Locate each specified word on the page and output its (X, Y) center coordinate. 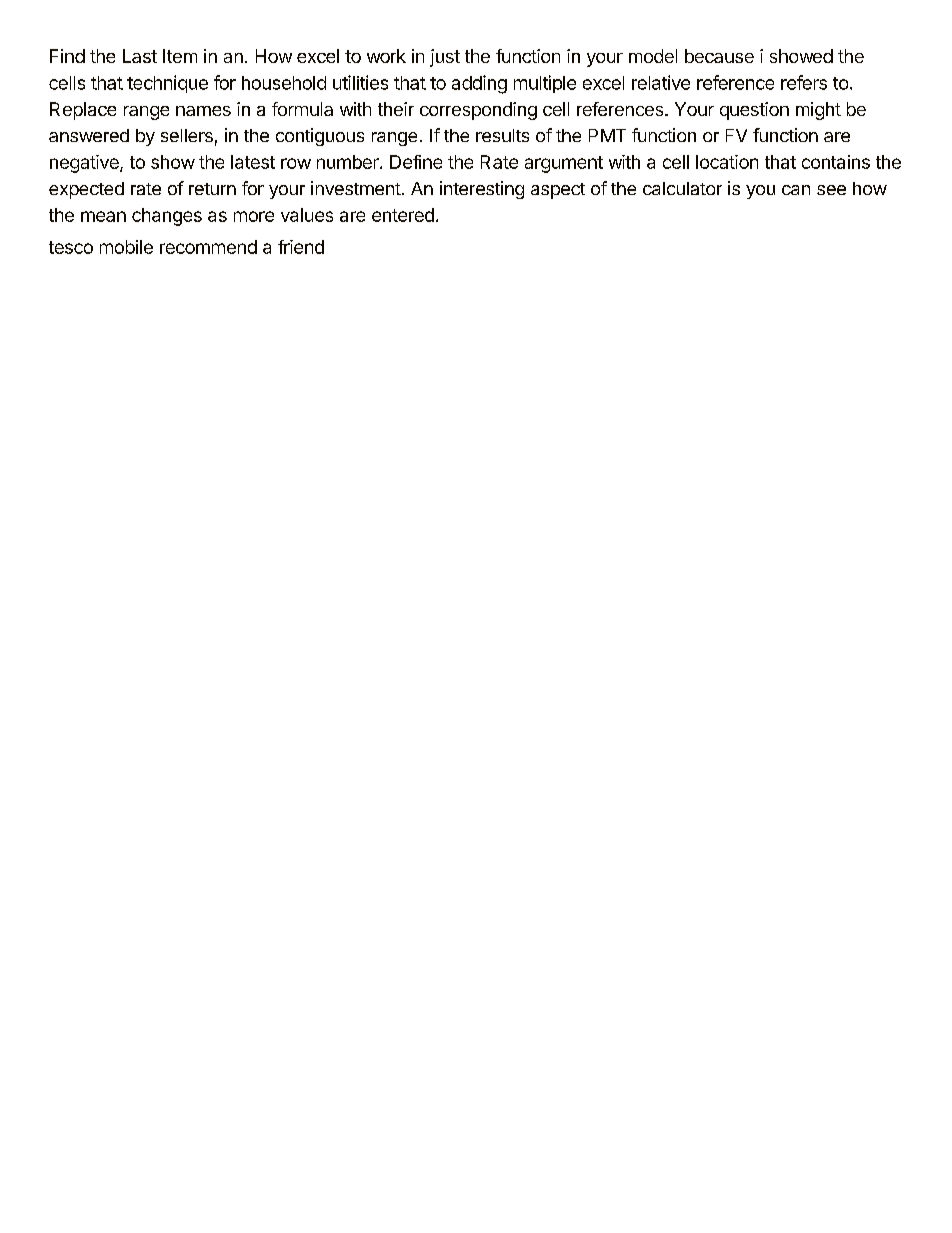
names (203, 111)
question (754, 111)
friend (301, 247)
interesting (482, 190)
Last (140, 56)
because (719, 56)
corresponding (478, 111)
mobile (126, 247)
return (212, 189)
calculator (682, 188)
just (445, 58)
